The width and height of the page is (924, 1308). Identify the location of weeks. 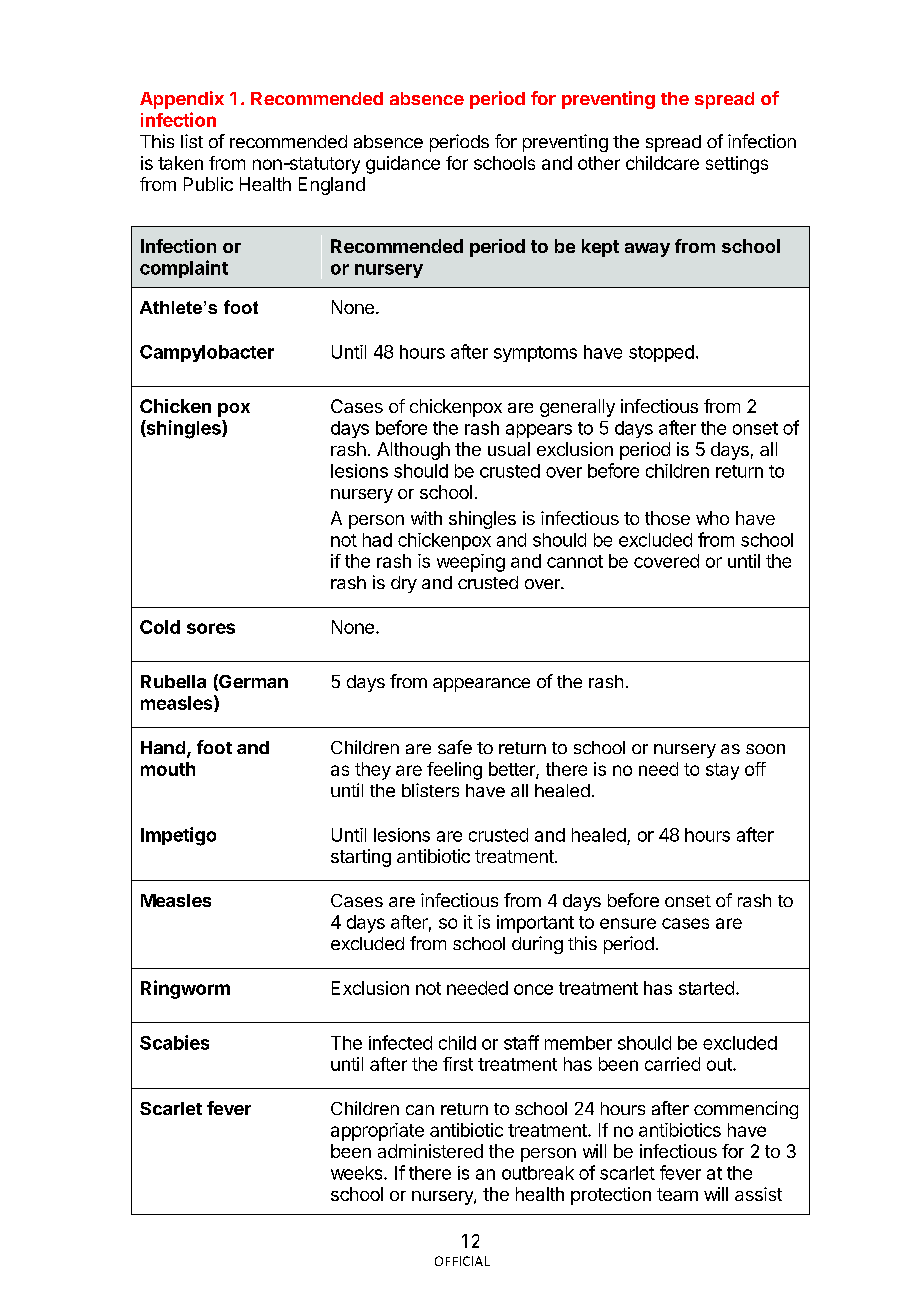
(358, 1173).
